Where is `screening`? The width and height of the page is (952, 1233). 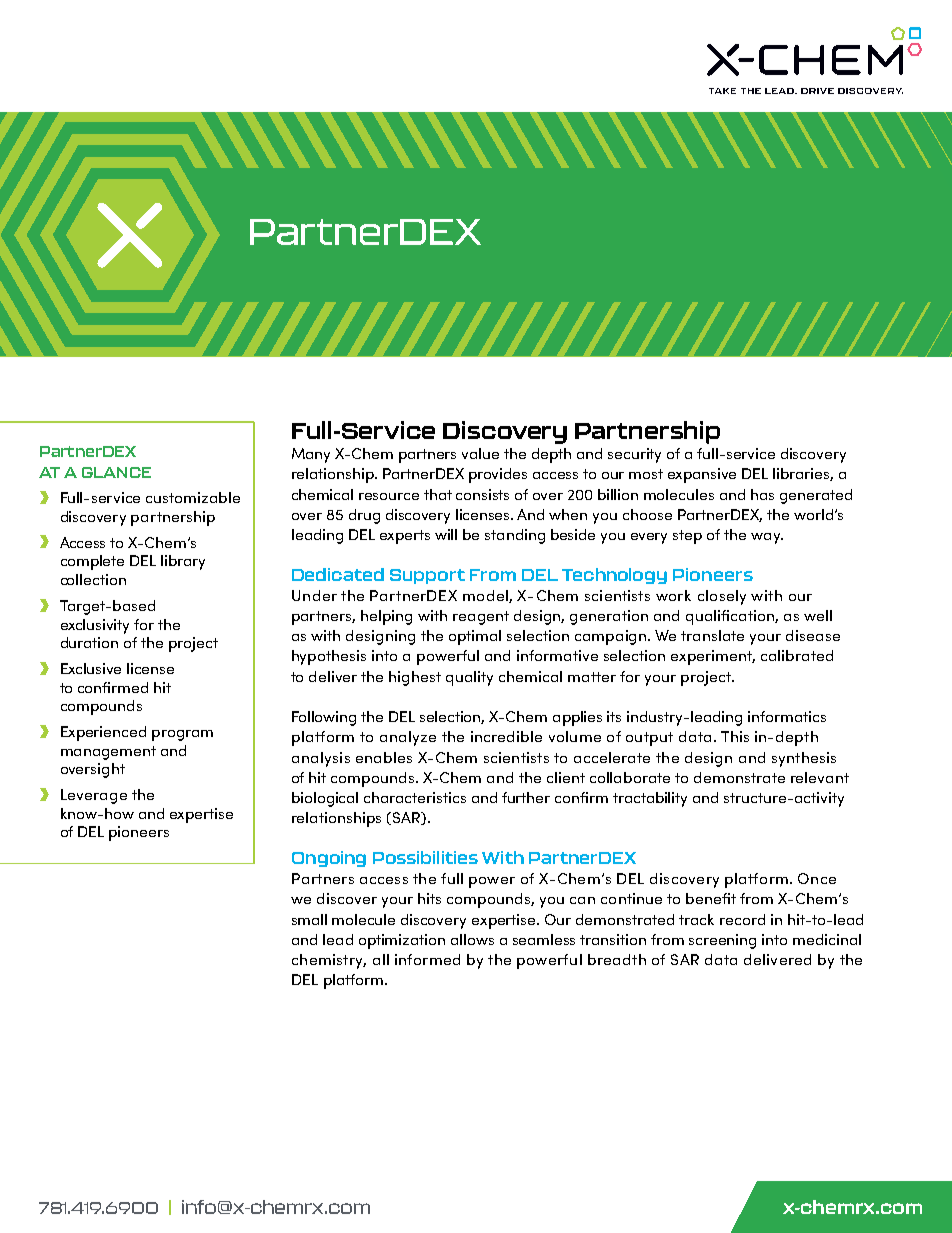
screening is located at coordinates (722, 941).
